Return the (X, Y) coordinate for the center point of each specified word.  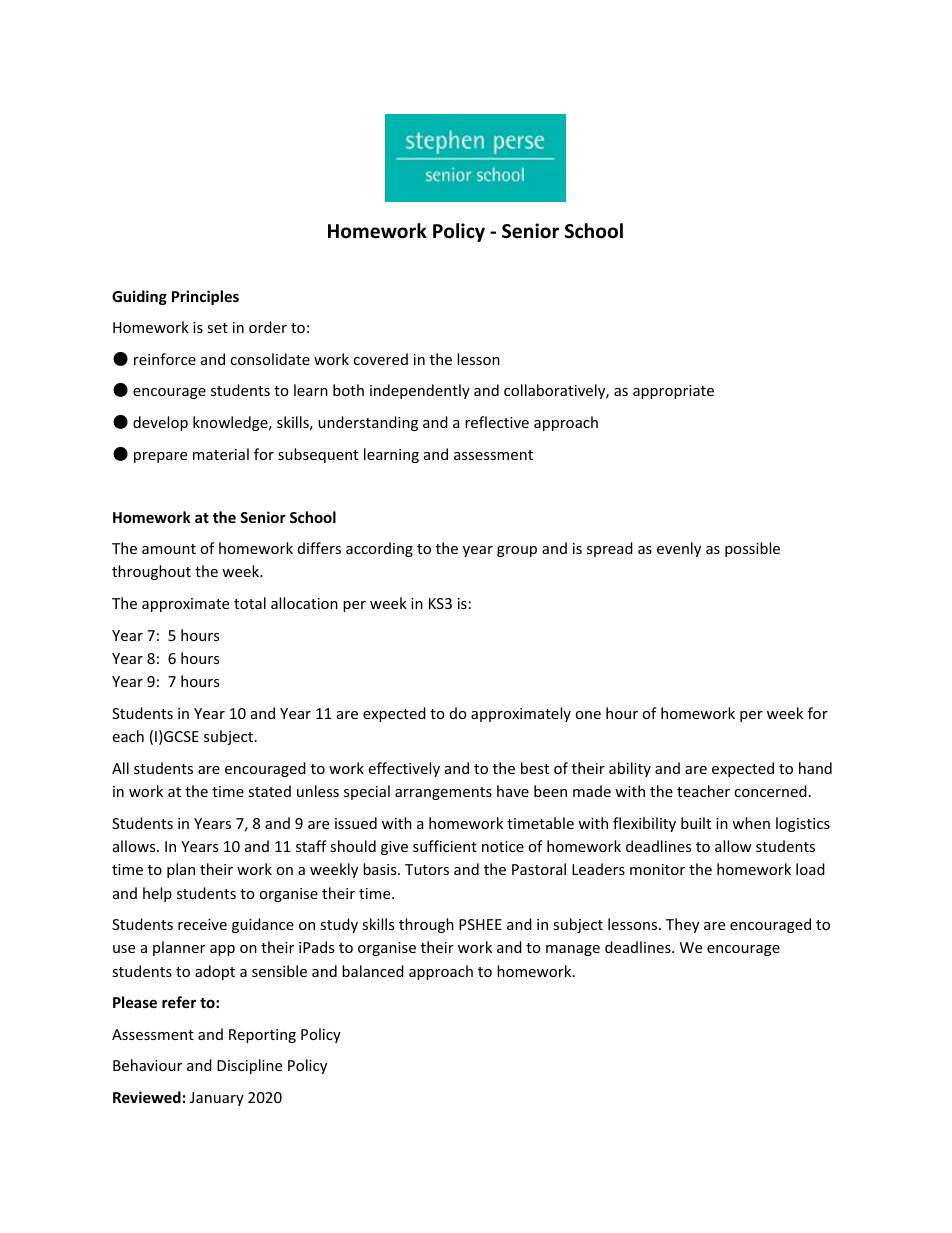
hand (815, 768)
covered (380, 359)
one (588, 715)
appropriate (673, 392)
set (217, 328)
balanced (373, 971)
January (217, 1099)
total (250, 603)
